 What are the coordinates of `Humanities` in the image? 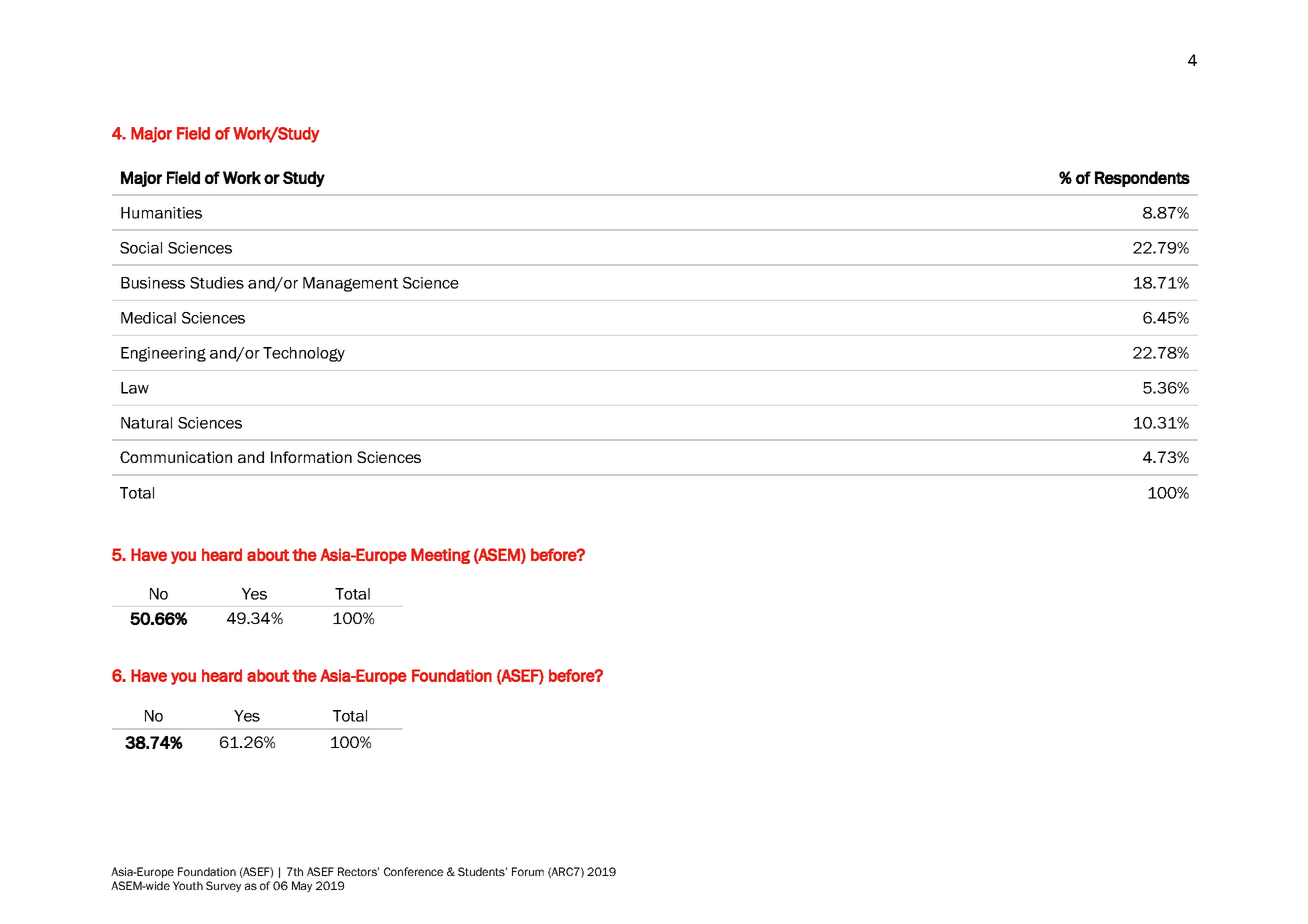 It's located at (161, 213).
